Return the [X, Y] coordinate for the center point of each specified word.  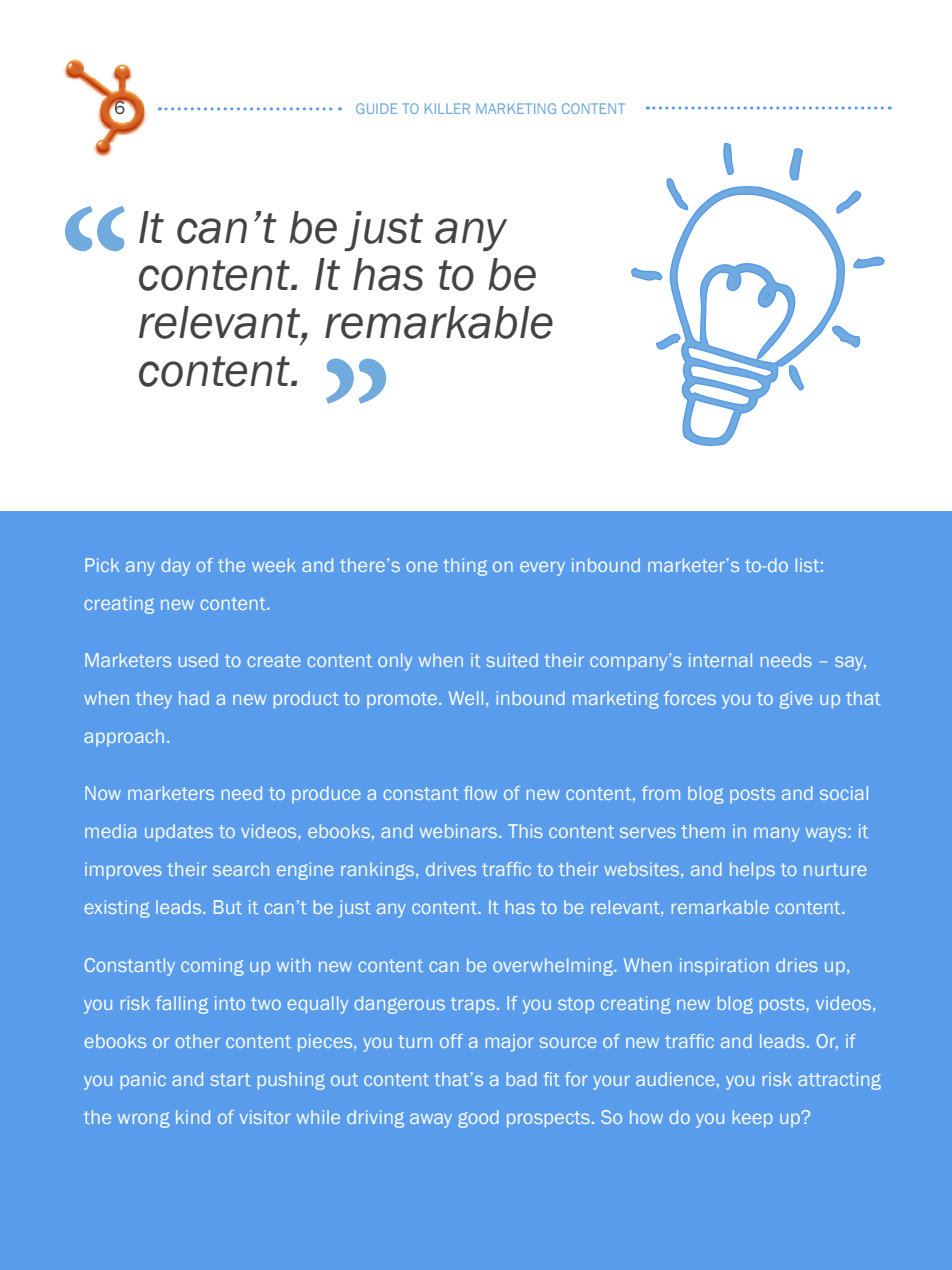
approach [124, 737]
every [542, 568]
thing [465, 567]
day [175, 567]
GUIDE [376, 108]
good [478, 1119]
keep [753, 1119]
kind [193, 1117]
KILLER [447, 108]
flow [480, 793]
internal [720, 660]
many [777, 834]
